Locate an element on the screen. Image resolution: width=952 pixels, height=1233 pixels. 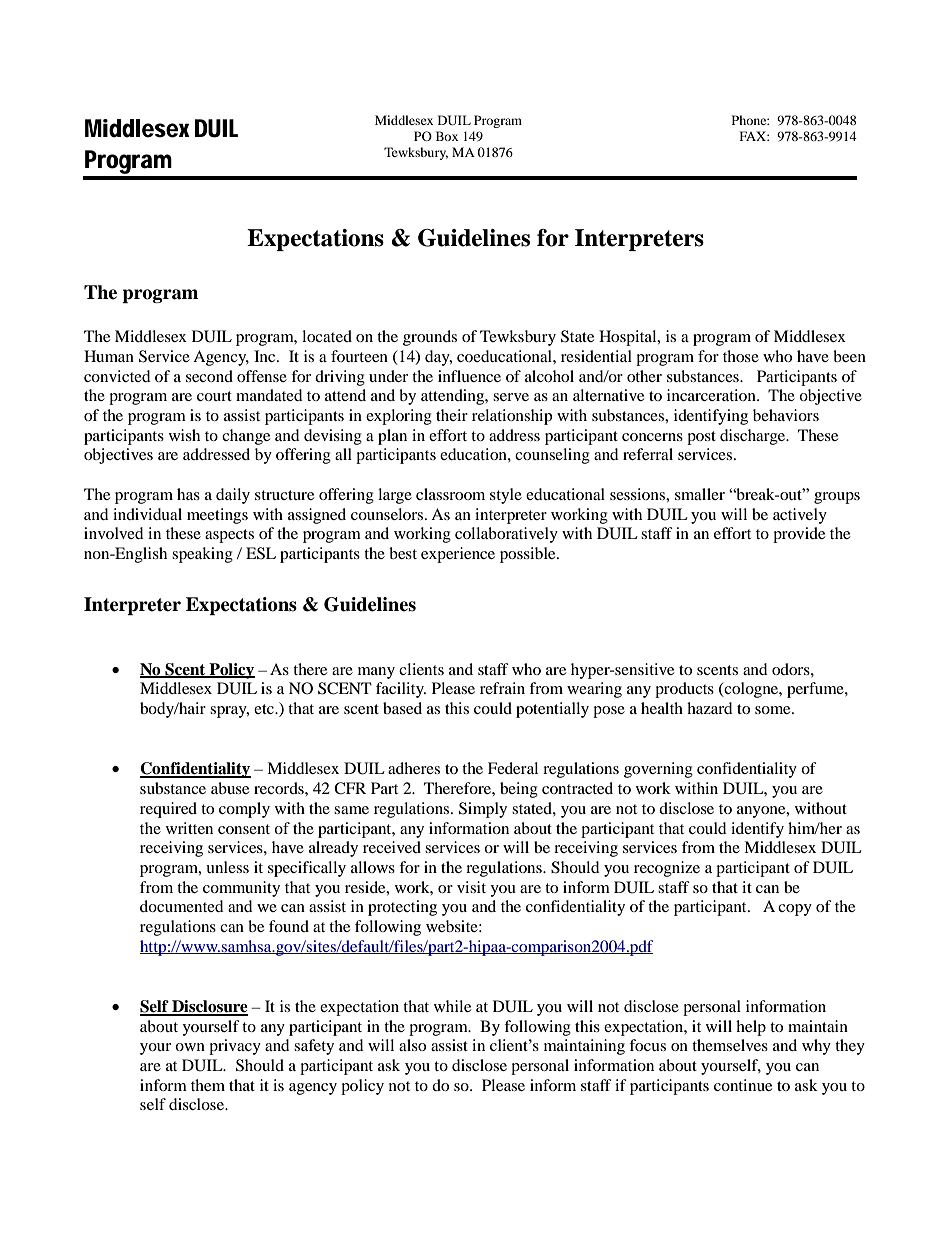
also is located at coordinates (412, 1045).
